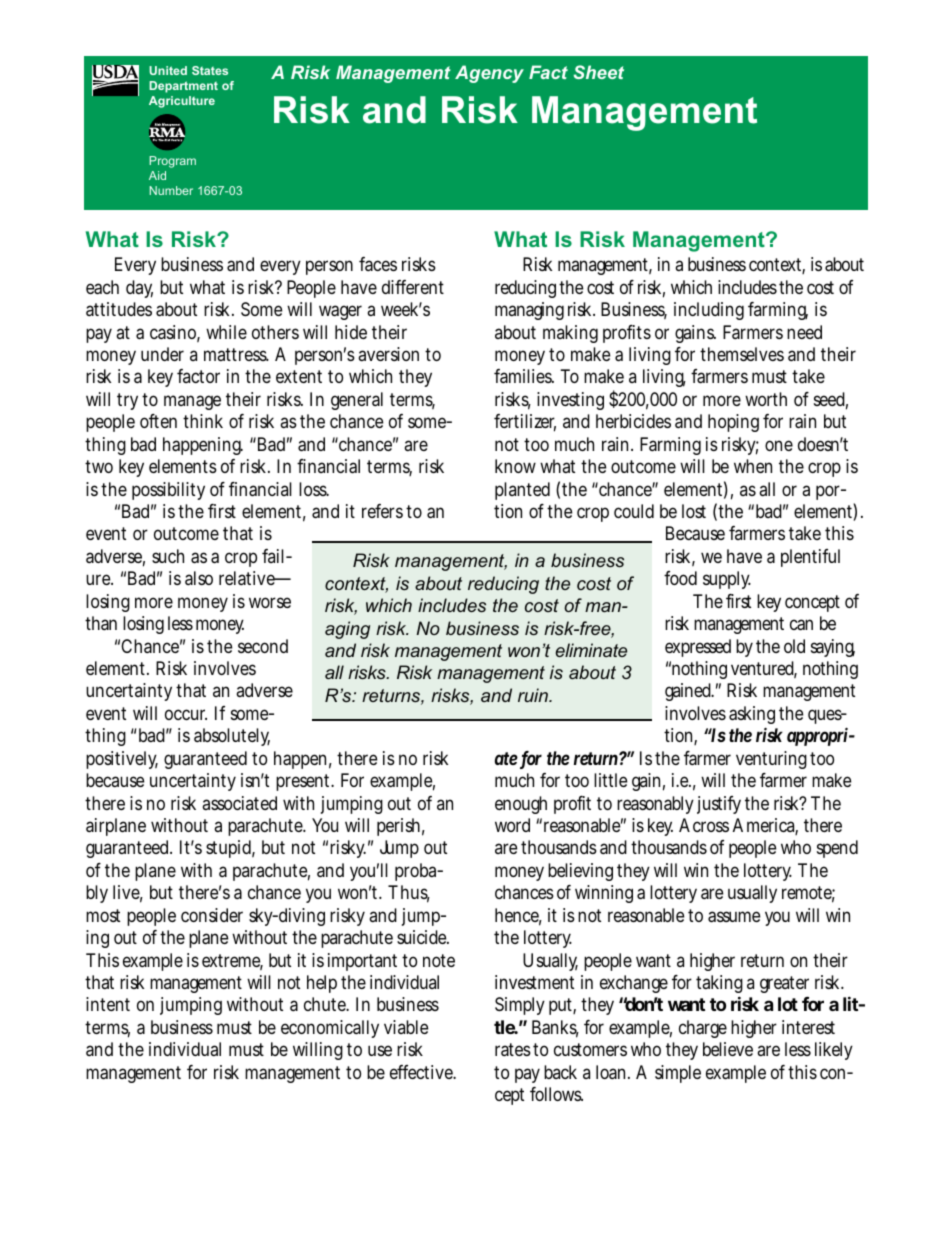  Describe the element at coordinates (733, 423) in the page. I see `hoping` at that location.
